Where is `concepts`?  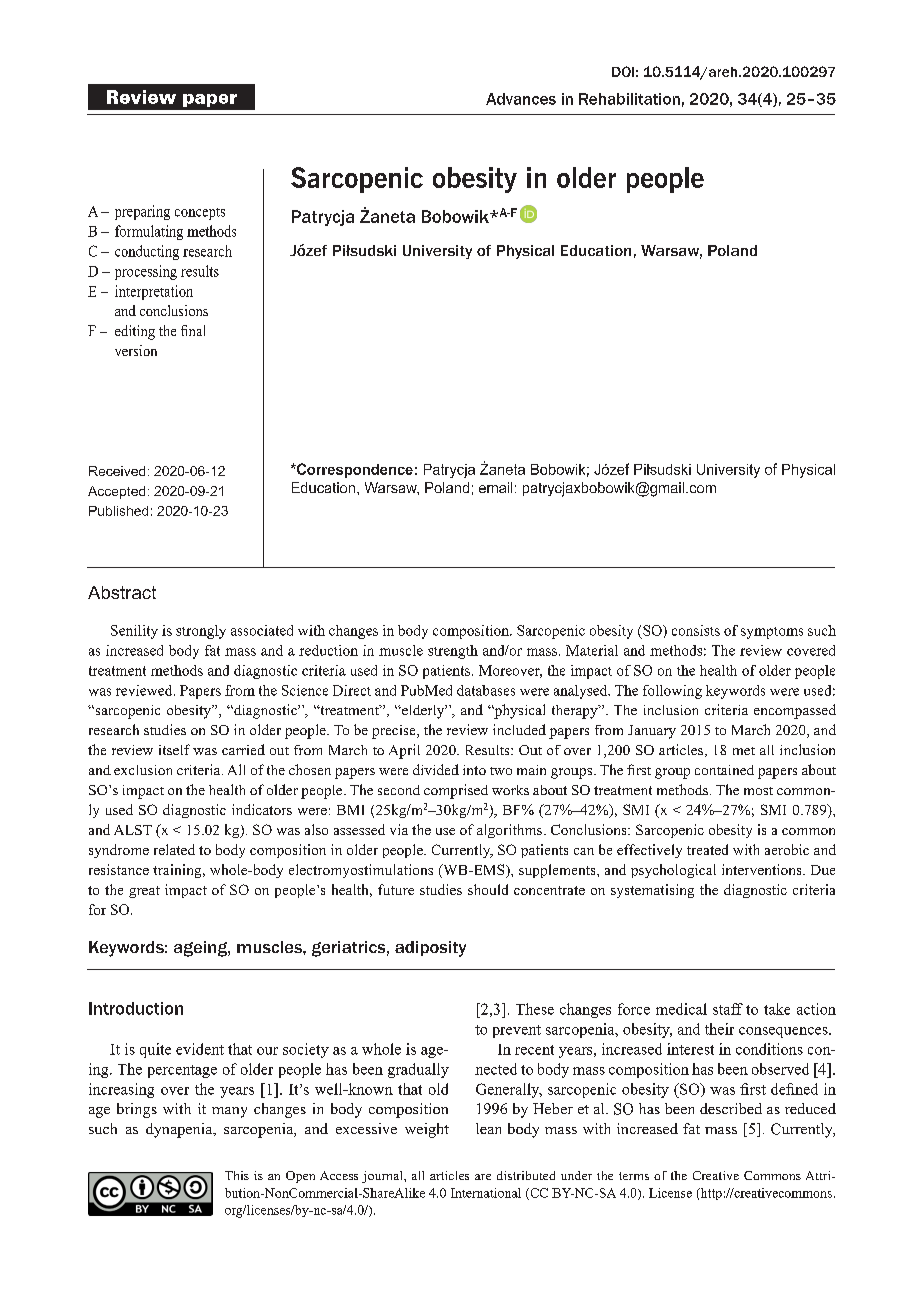
concepts is located at coordinates (200, 214).
